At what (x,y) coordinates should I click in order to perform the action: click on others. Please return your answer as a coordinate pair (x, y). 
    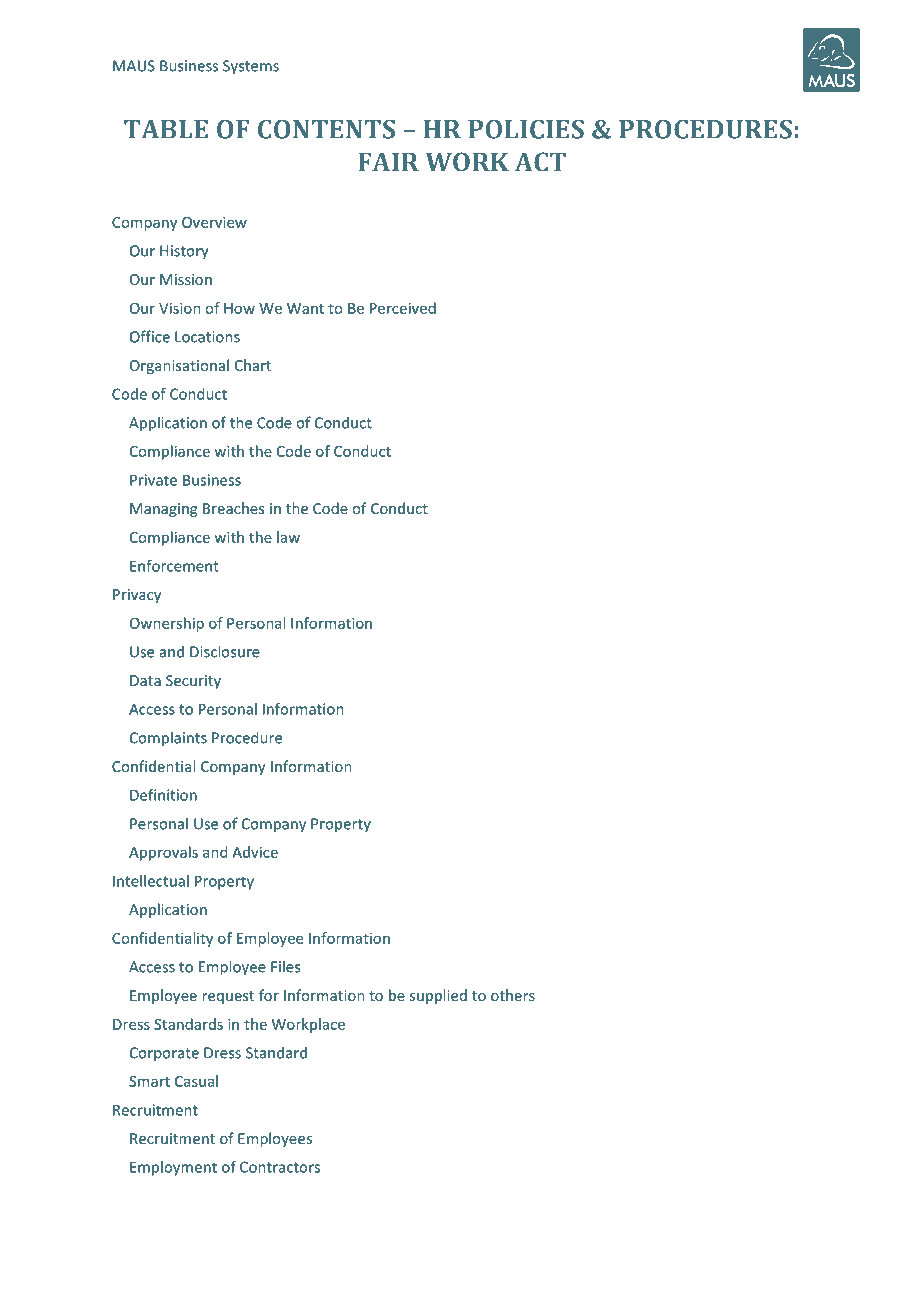
    Looking at the image, I should click on (513, 995).
